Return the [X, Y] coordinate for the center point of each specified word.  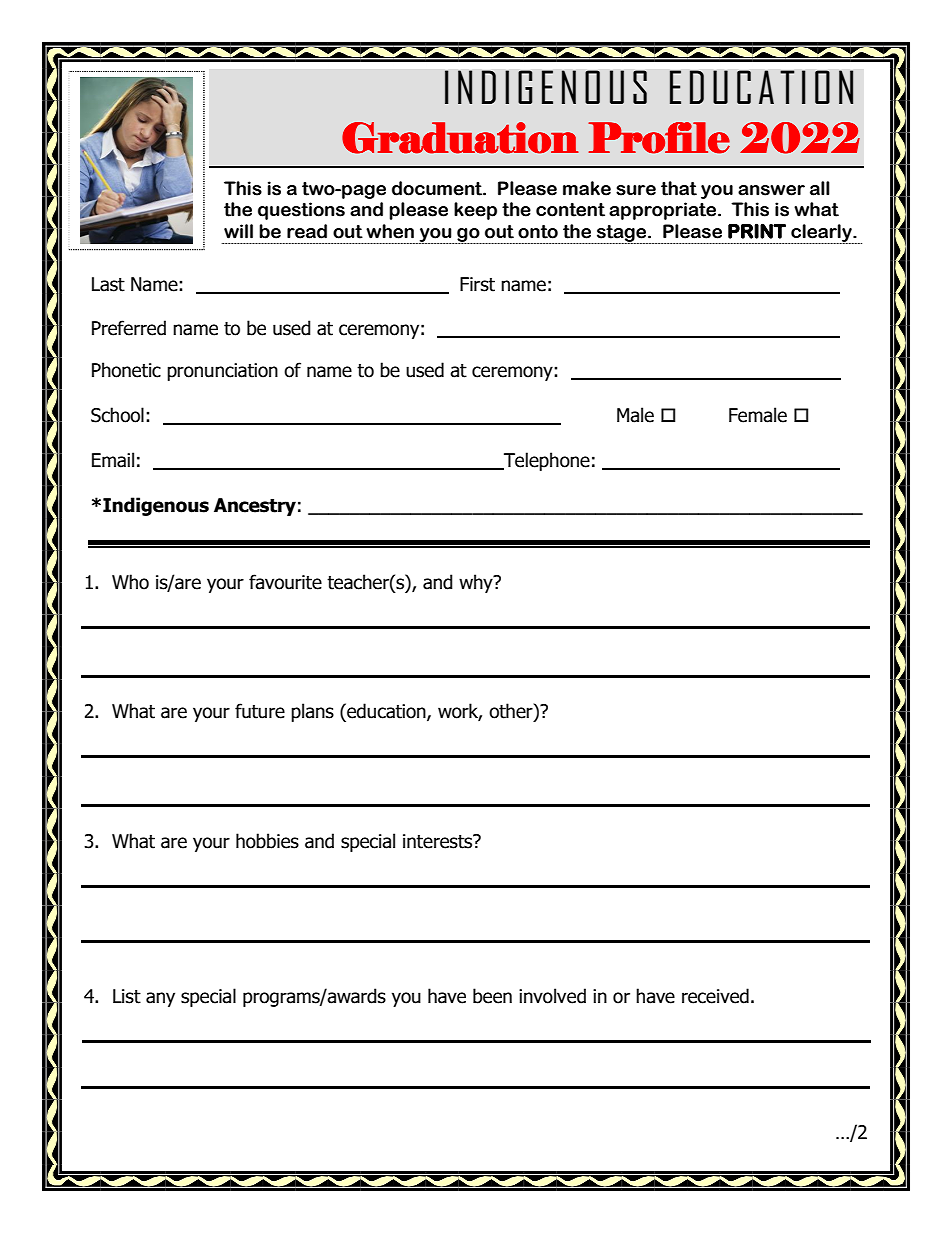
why [477, 583]
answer [771, 190]
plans [312, 712]
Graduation [460, 138]
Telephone [546, 461]
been [492, 996]
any [160, 999]
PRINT [757, 231]
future [260, 711]
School [117, 415]
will [238, 231]
